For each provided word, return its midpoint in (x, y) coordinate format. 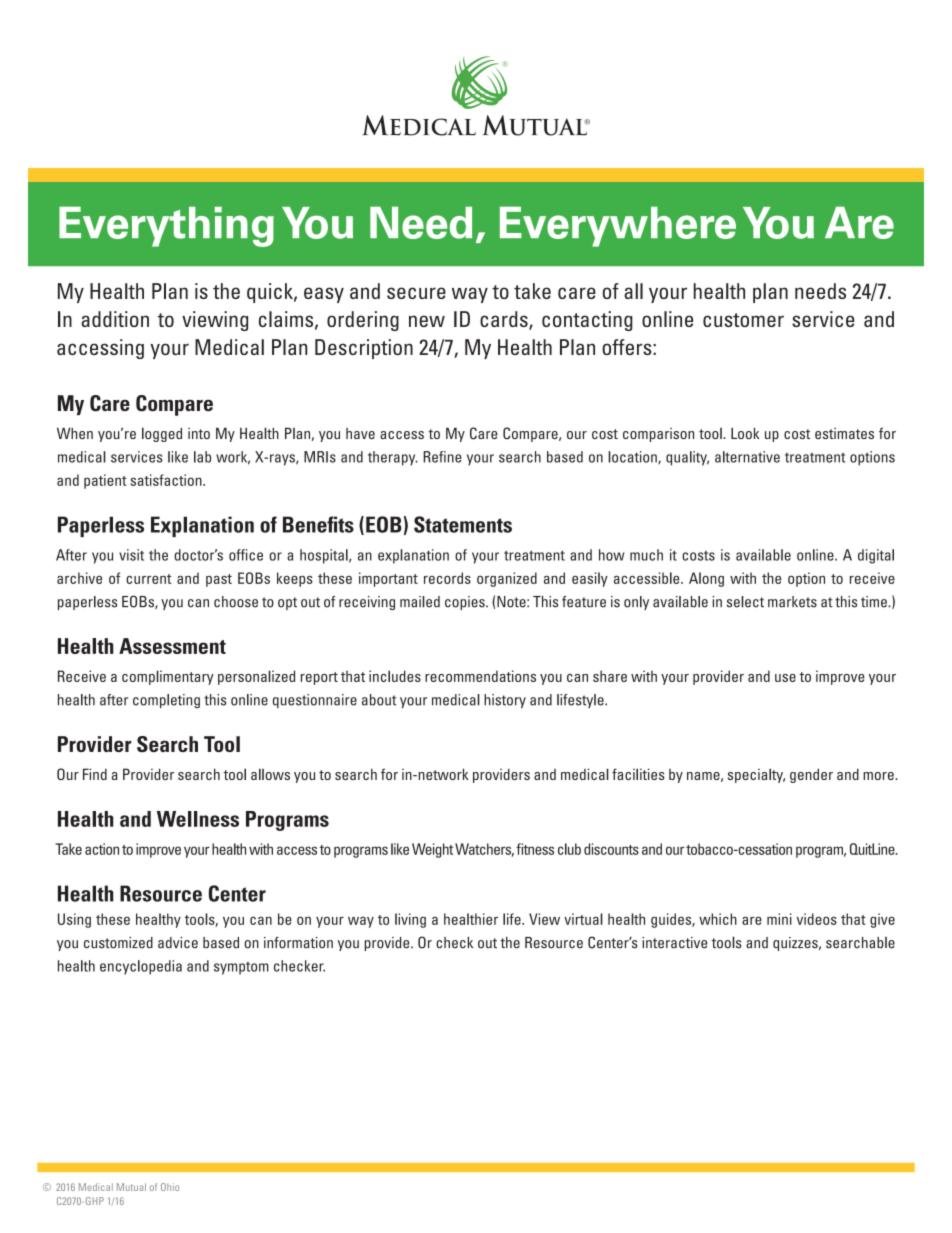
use (785, 678)
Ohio (170, 1187)
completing (166, 701)
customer (743, 320)
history (505, 701)
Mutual (131, 1187)
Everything (166, 227)
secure (416, 293)
